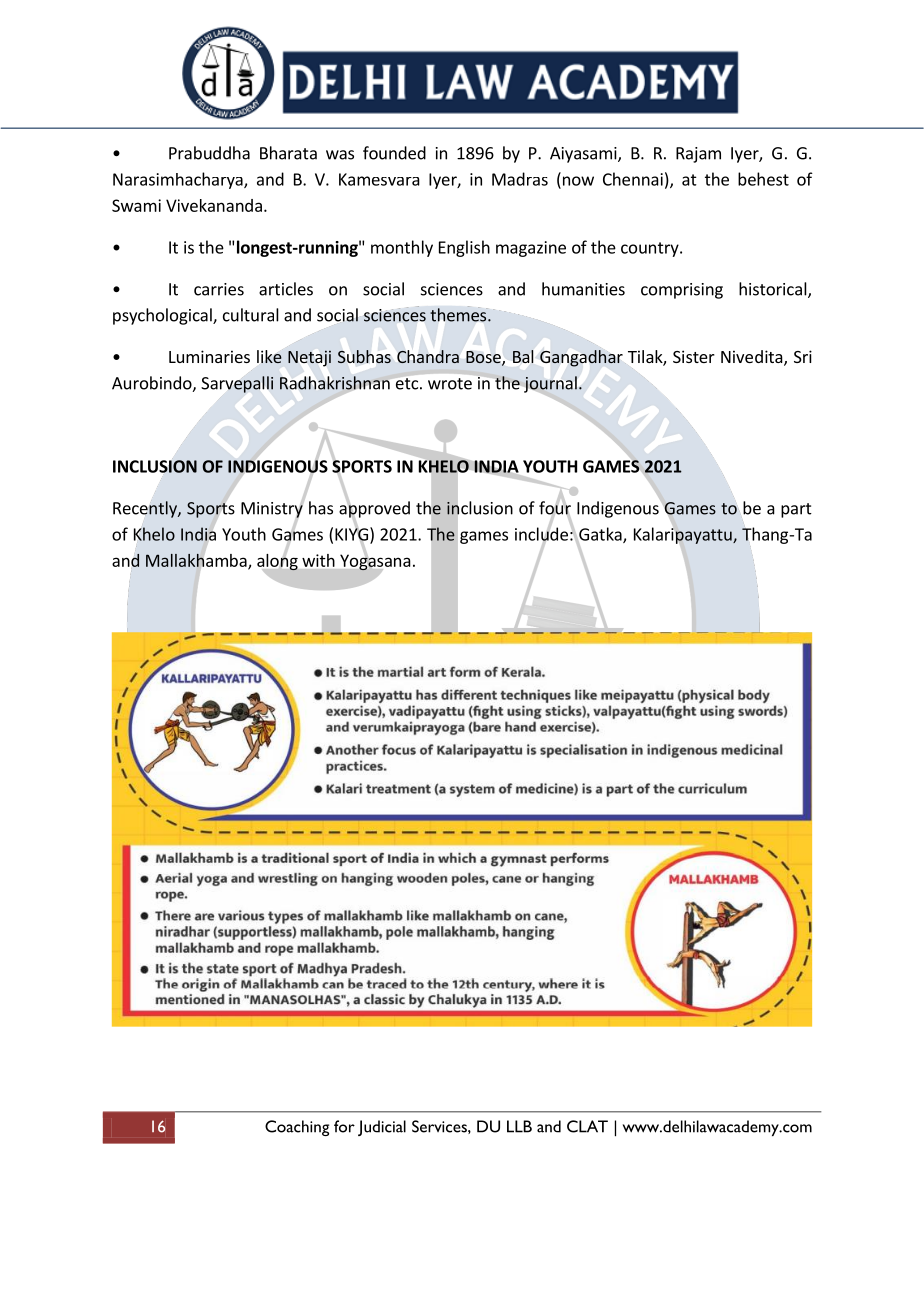 The height and width of the document is (1308, 924). What do you see at coordinates (318, 560) in the document?
I see `with` at bounding box center [318, 560].
